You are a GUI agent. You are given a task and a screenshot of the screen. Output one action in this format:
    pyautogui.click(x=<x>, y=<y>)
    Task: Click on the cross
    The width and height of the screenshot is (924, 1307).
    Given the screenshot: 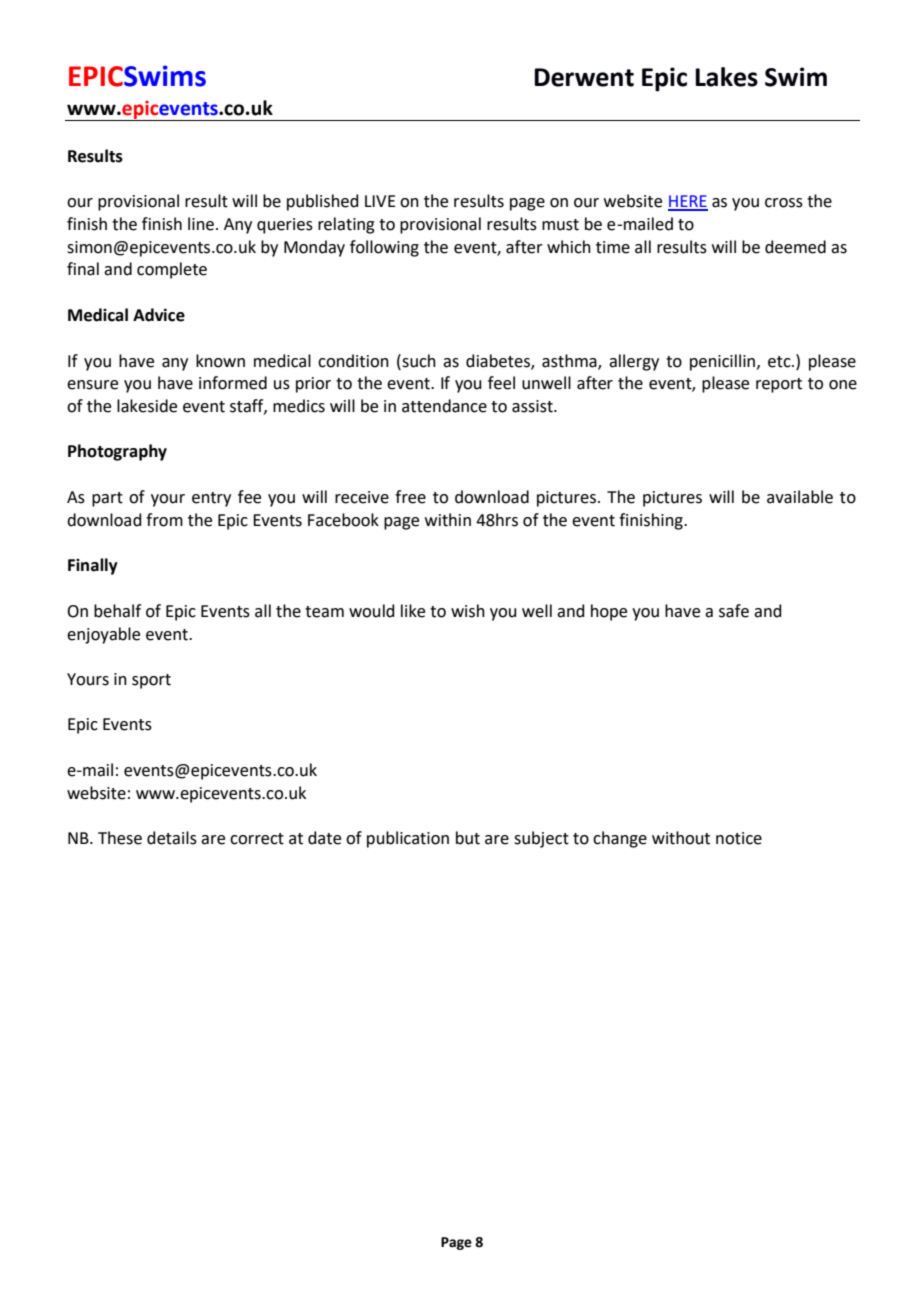 What is the action you would take?
    pyautogui.click(x=784, y=203)
